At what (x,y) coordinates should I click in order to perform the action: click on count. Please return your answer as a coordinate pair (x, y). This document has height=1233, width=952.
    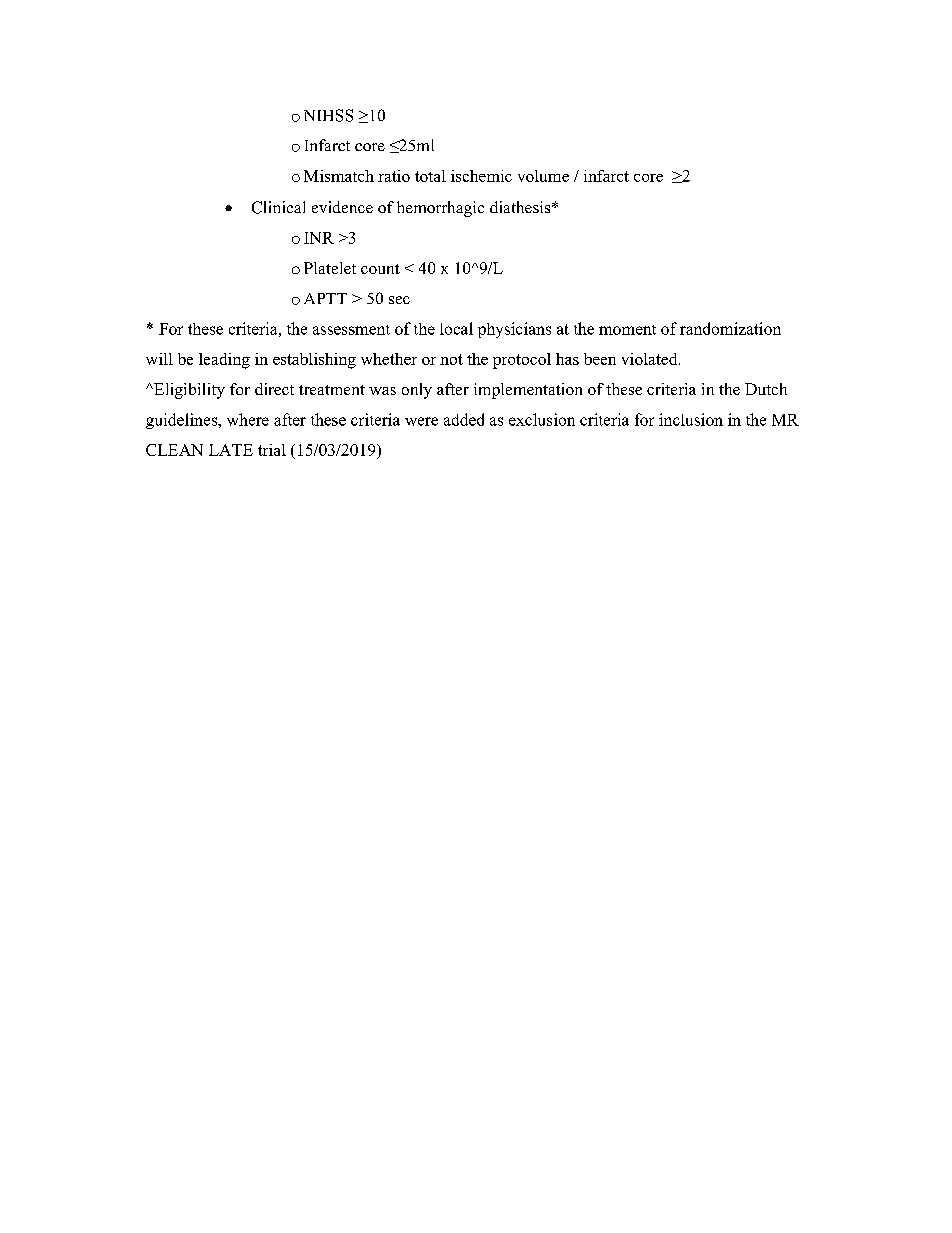
    Looking at the image, I should click on (380, 269).
